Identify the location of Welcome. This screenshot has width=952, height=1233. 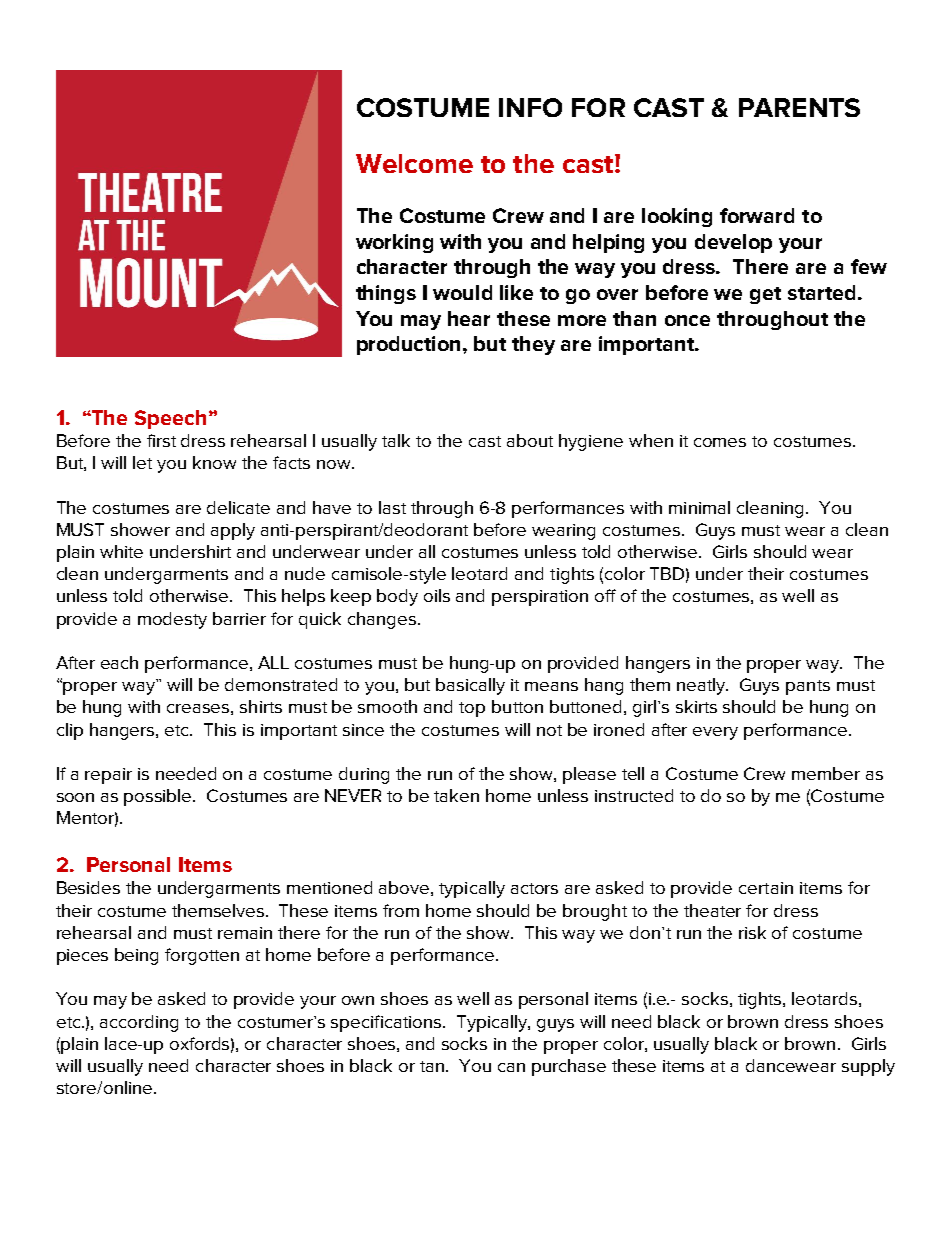
(414, 163).
